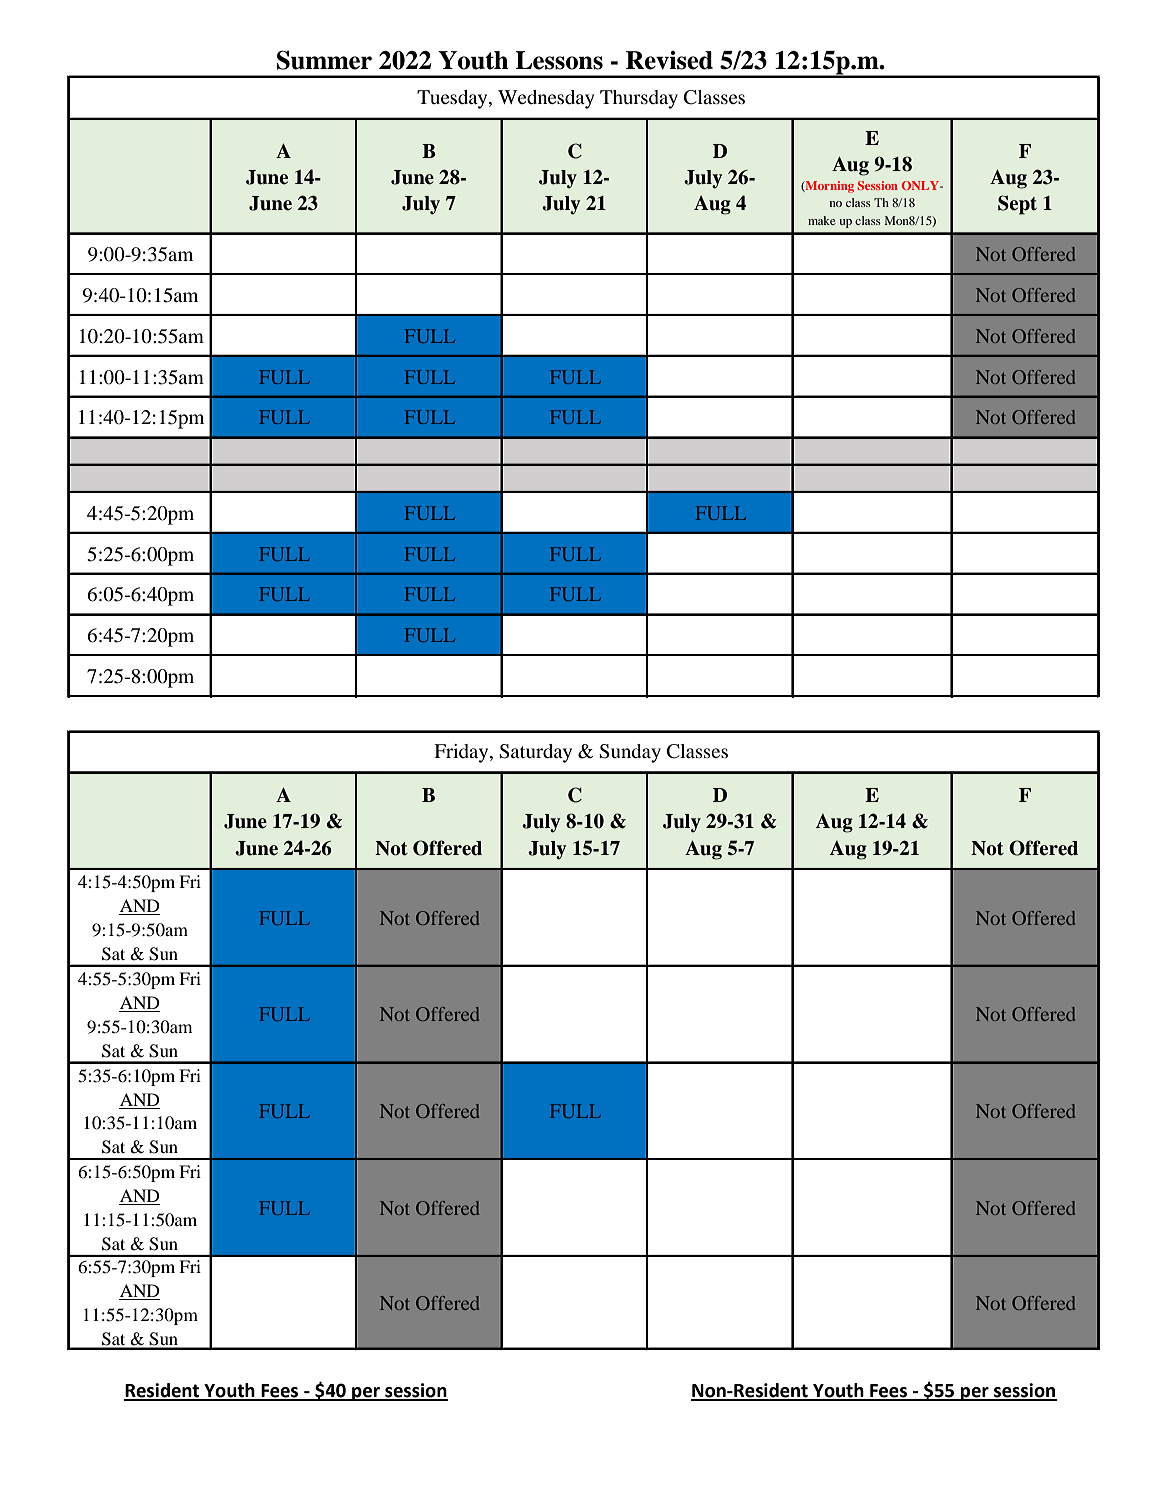  What do you see at coordinates (630, 753) in the page?
I see `Sunday` at bounding box center [630, 753].
